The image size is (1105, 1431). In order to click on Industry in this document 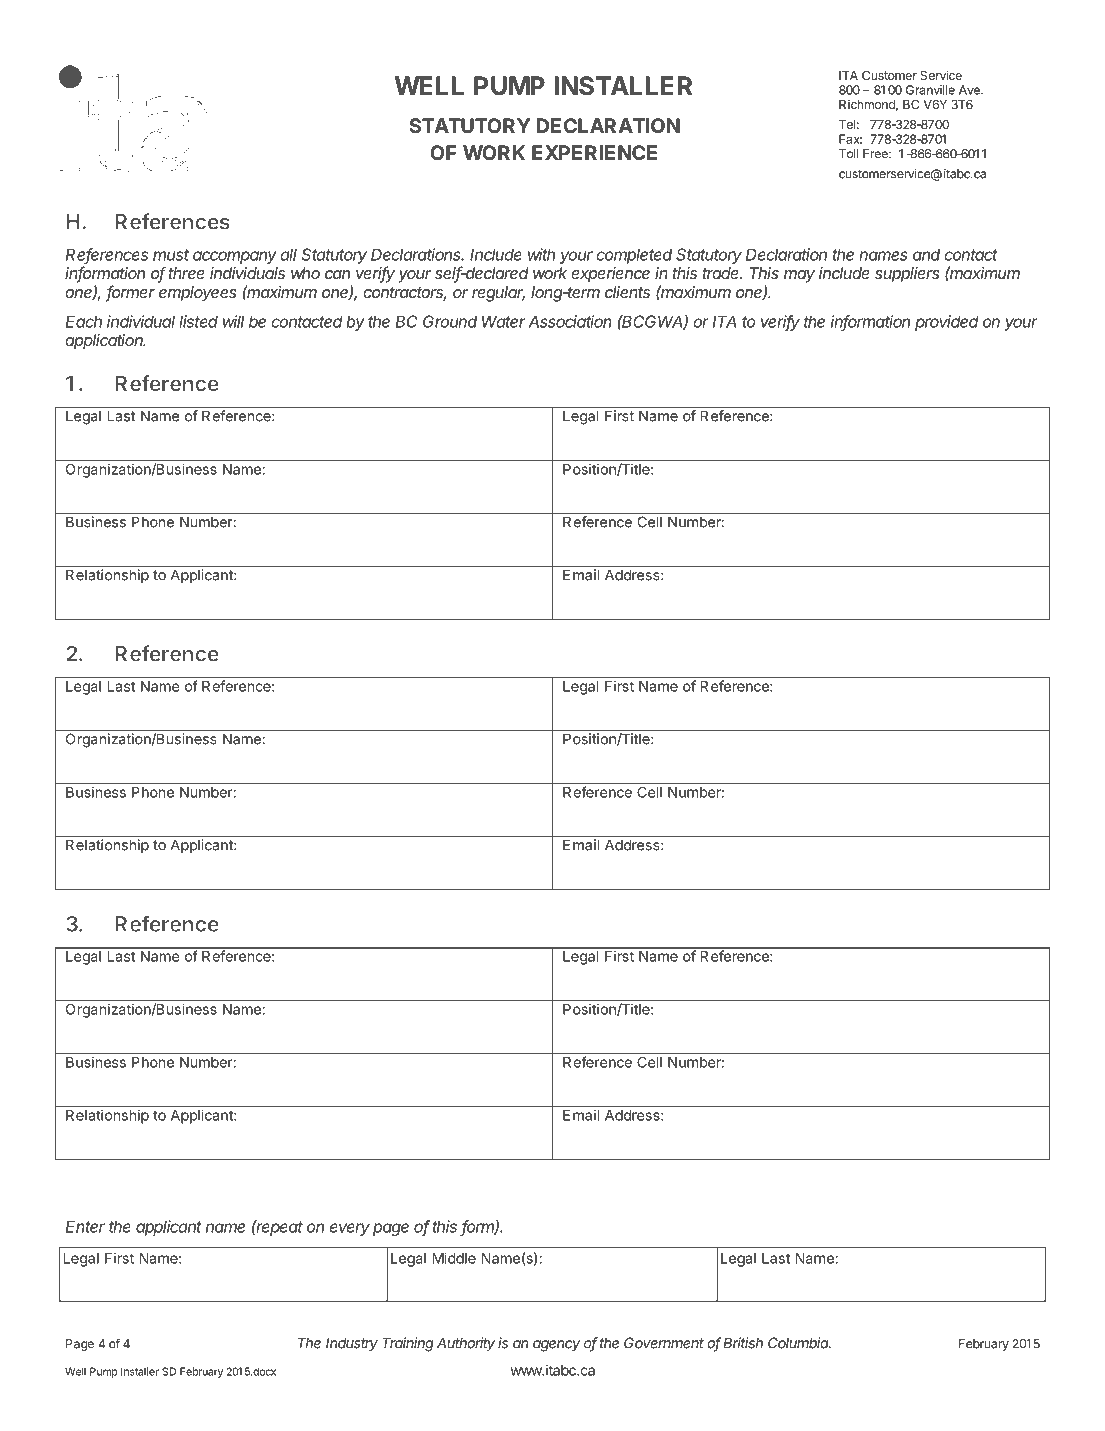, I will do `click(352, 1344)`.
